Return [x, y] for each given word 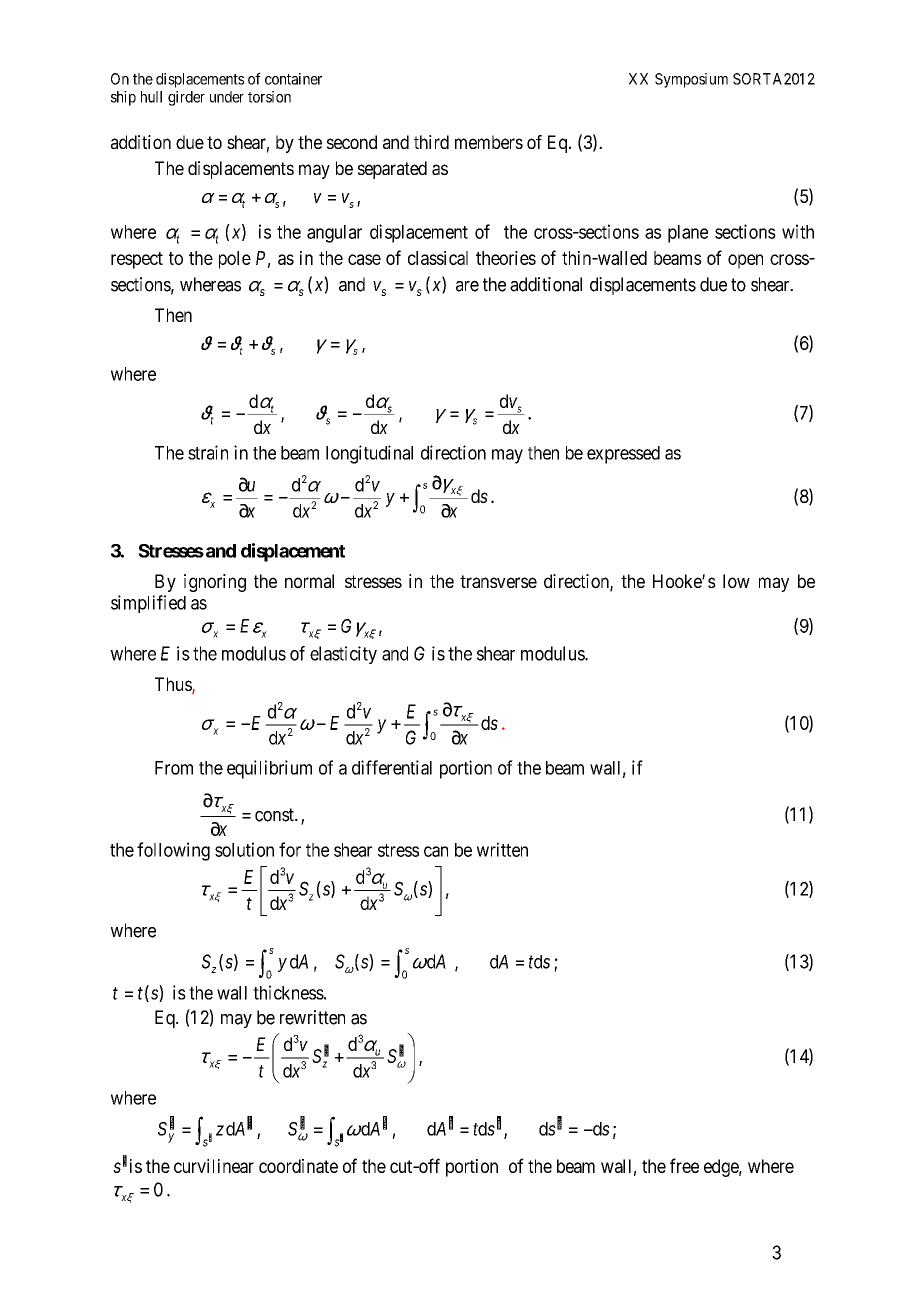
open [745, 261]
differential [392, 767]
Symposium [691, 80]
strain [208, 452]
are [467, 286]
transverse [498, 581]
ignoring [215, 583]
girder [186, 98]
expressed [623, 455]
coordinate [298, 1166]
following [173, 851]
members [489, 142]
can [436, 851]
